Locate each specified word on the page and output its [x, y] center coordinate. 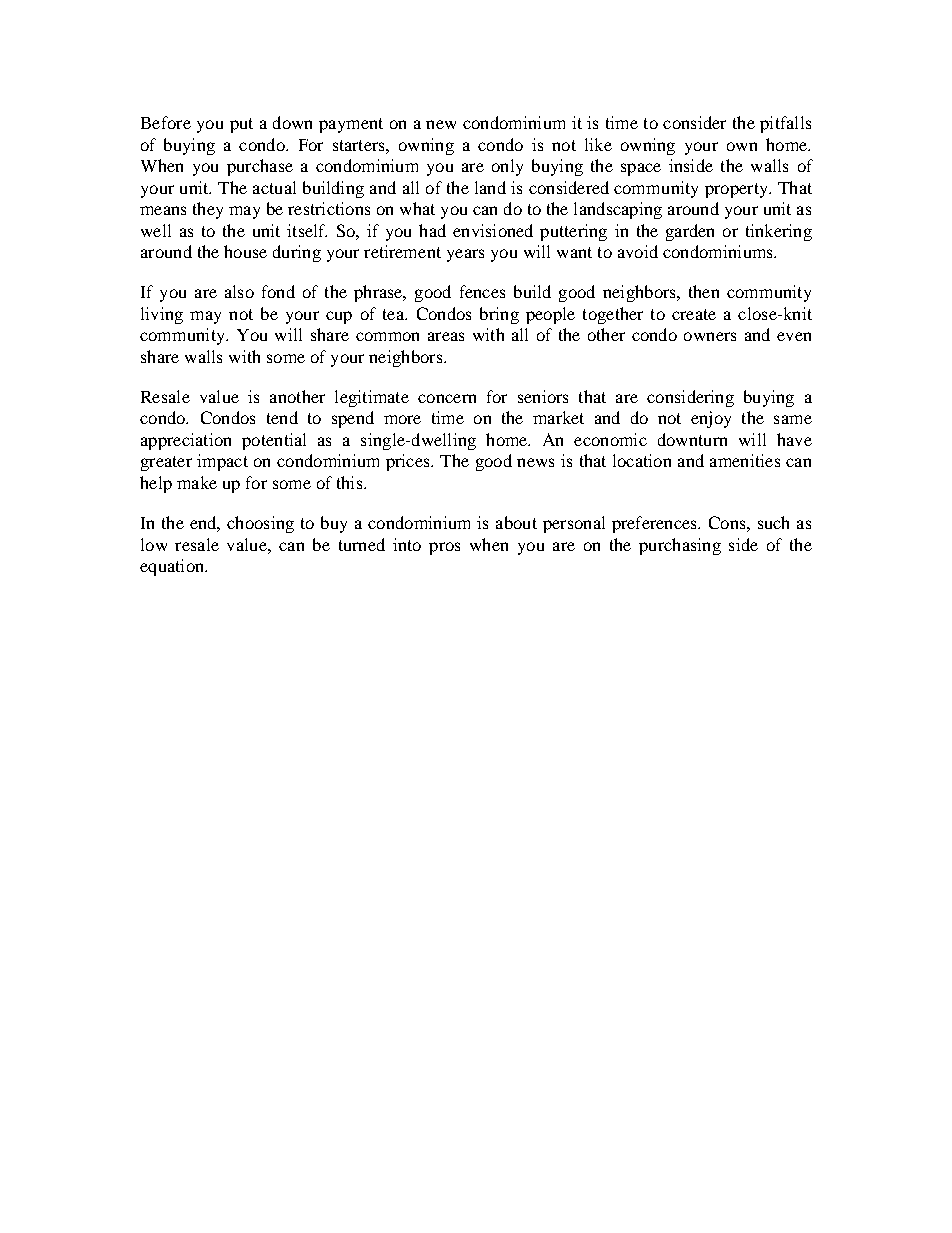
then [704, 291]
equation [173, 567]
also [239, 291]
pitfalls [785, 124]
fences [482, 291]
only [507, 167]
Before [166, 122]
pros [444, 548]
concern [447, 398]
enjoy [711, 419]
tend [282, 417]
